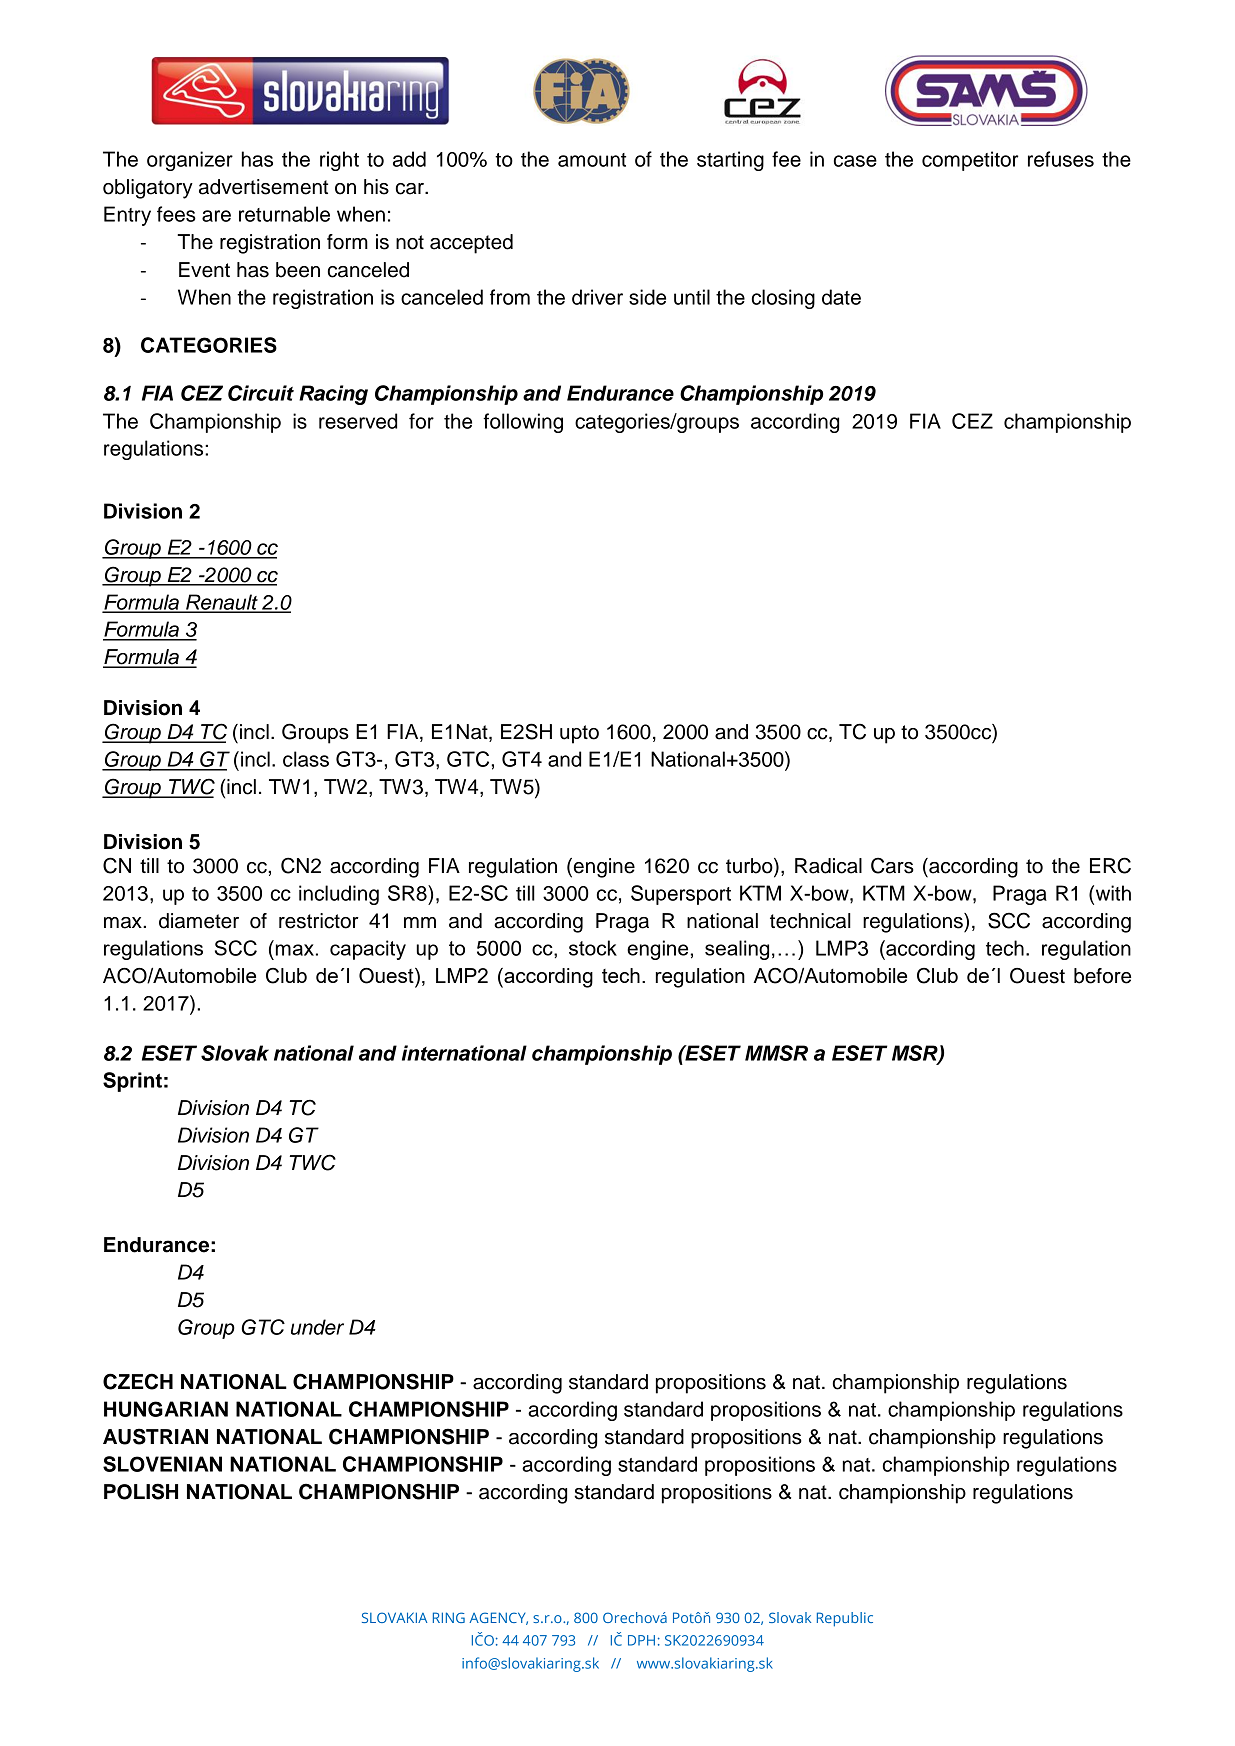  What do you see at coordinates (1102, 976) in the page?
I see `before` at bounding box center [1102, 976].
